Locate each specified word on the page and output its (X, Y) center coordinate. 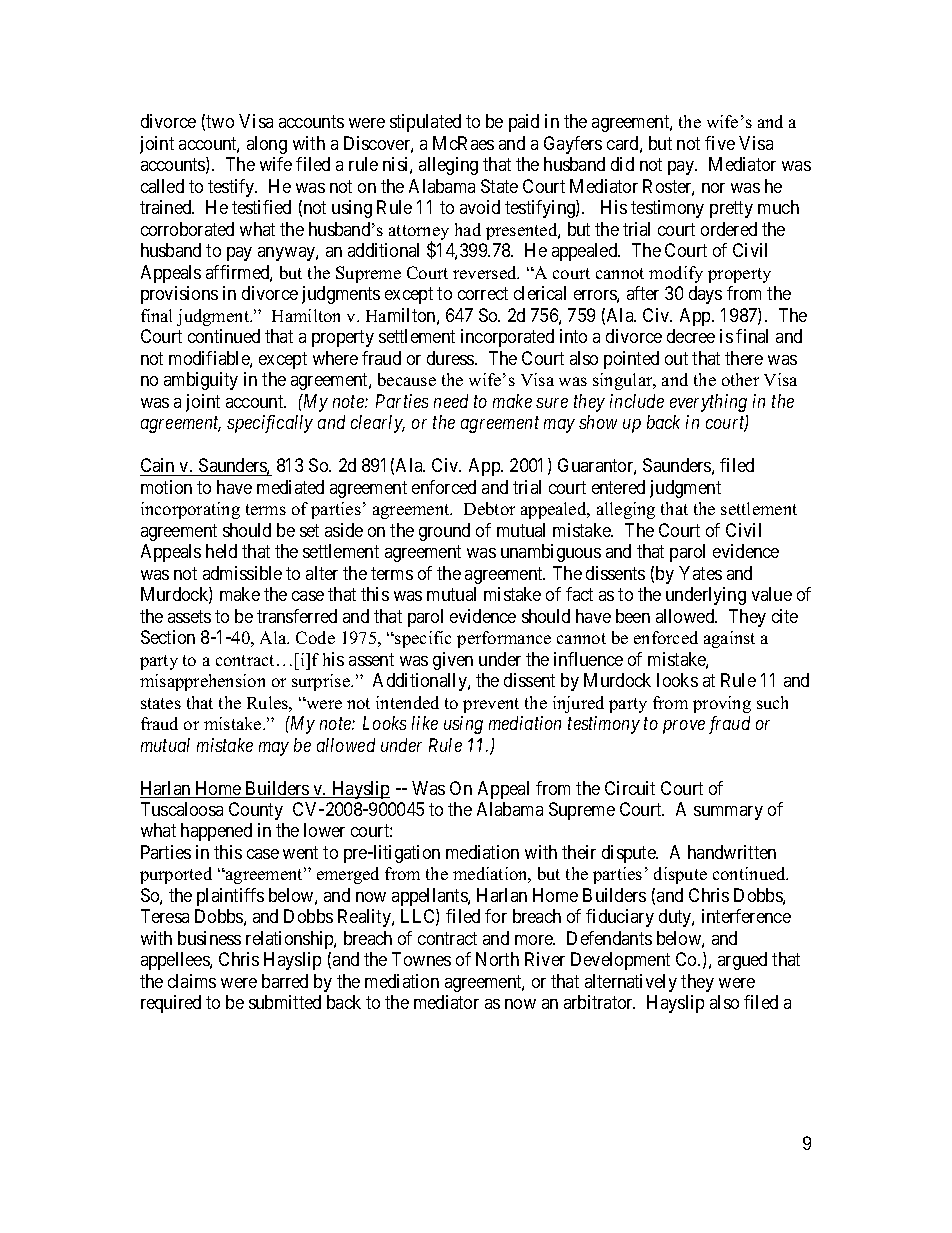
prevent (491, 705)
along (267, 145)
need (451, 401)
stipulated (425, 123)
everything (708, 403)
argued (742, 961)
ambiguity (201, 381)
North (497, 959)
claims (192, 981)
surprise (322, 682)
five (720, 143)
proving (722, 704)
